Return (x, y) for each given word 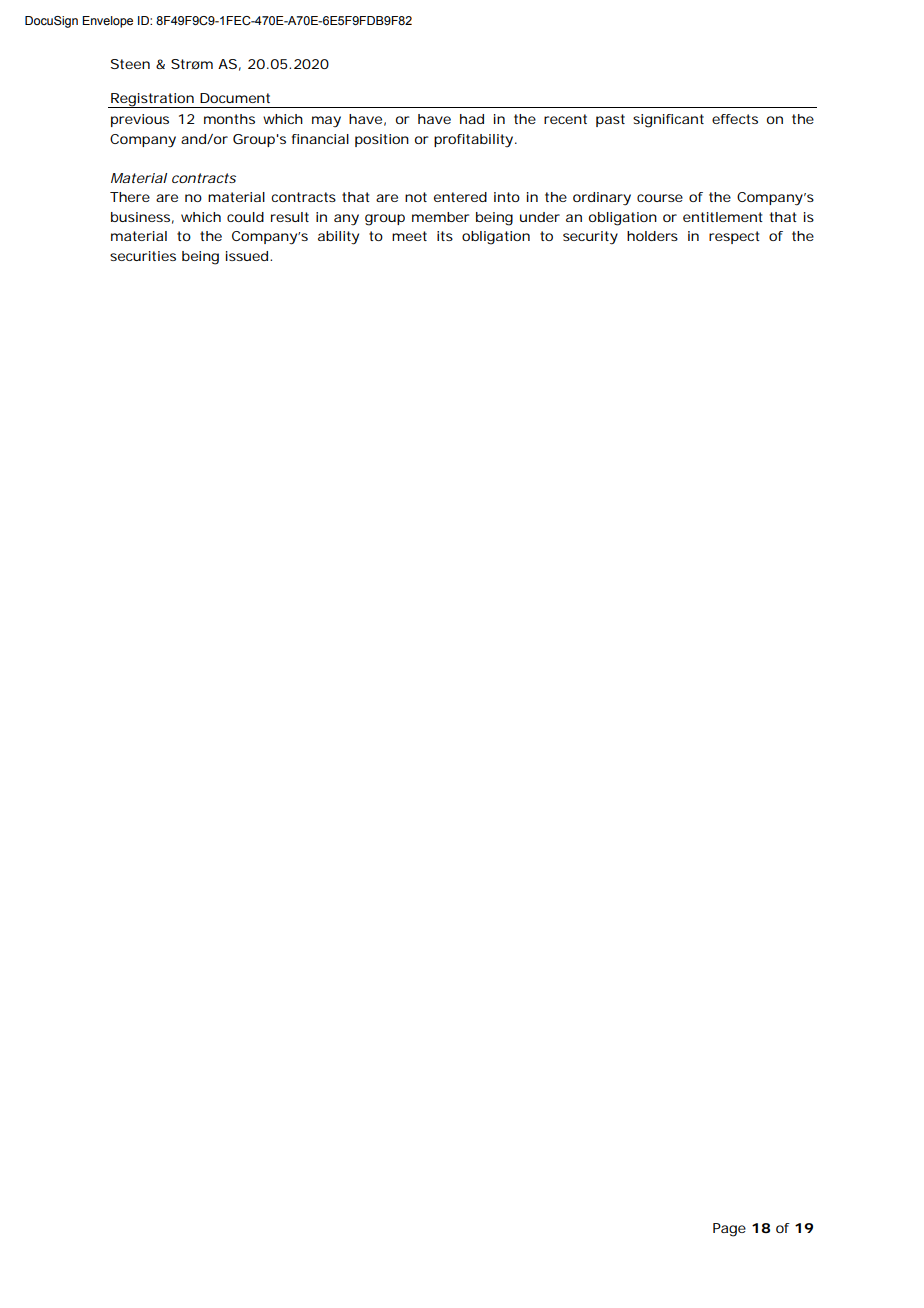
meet (409, 236)
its (445, 236)
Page (729, 1230)
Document (235, 98)
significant (668, 121)
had (472, 119)
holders (652, 236)
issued (248, 256)
